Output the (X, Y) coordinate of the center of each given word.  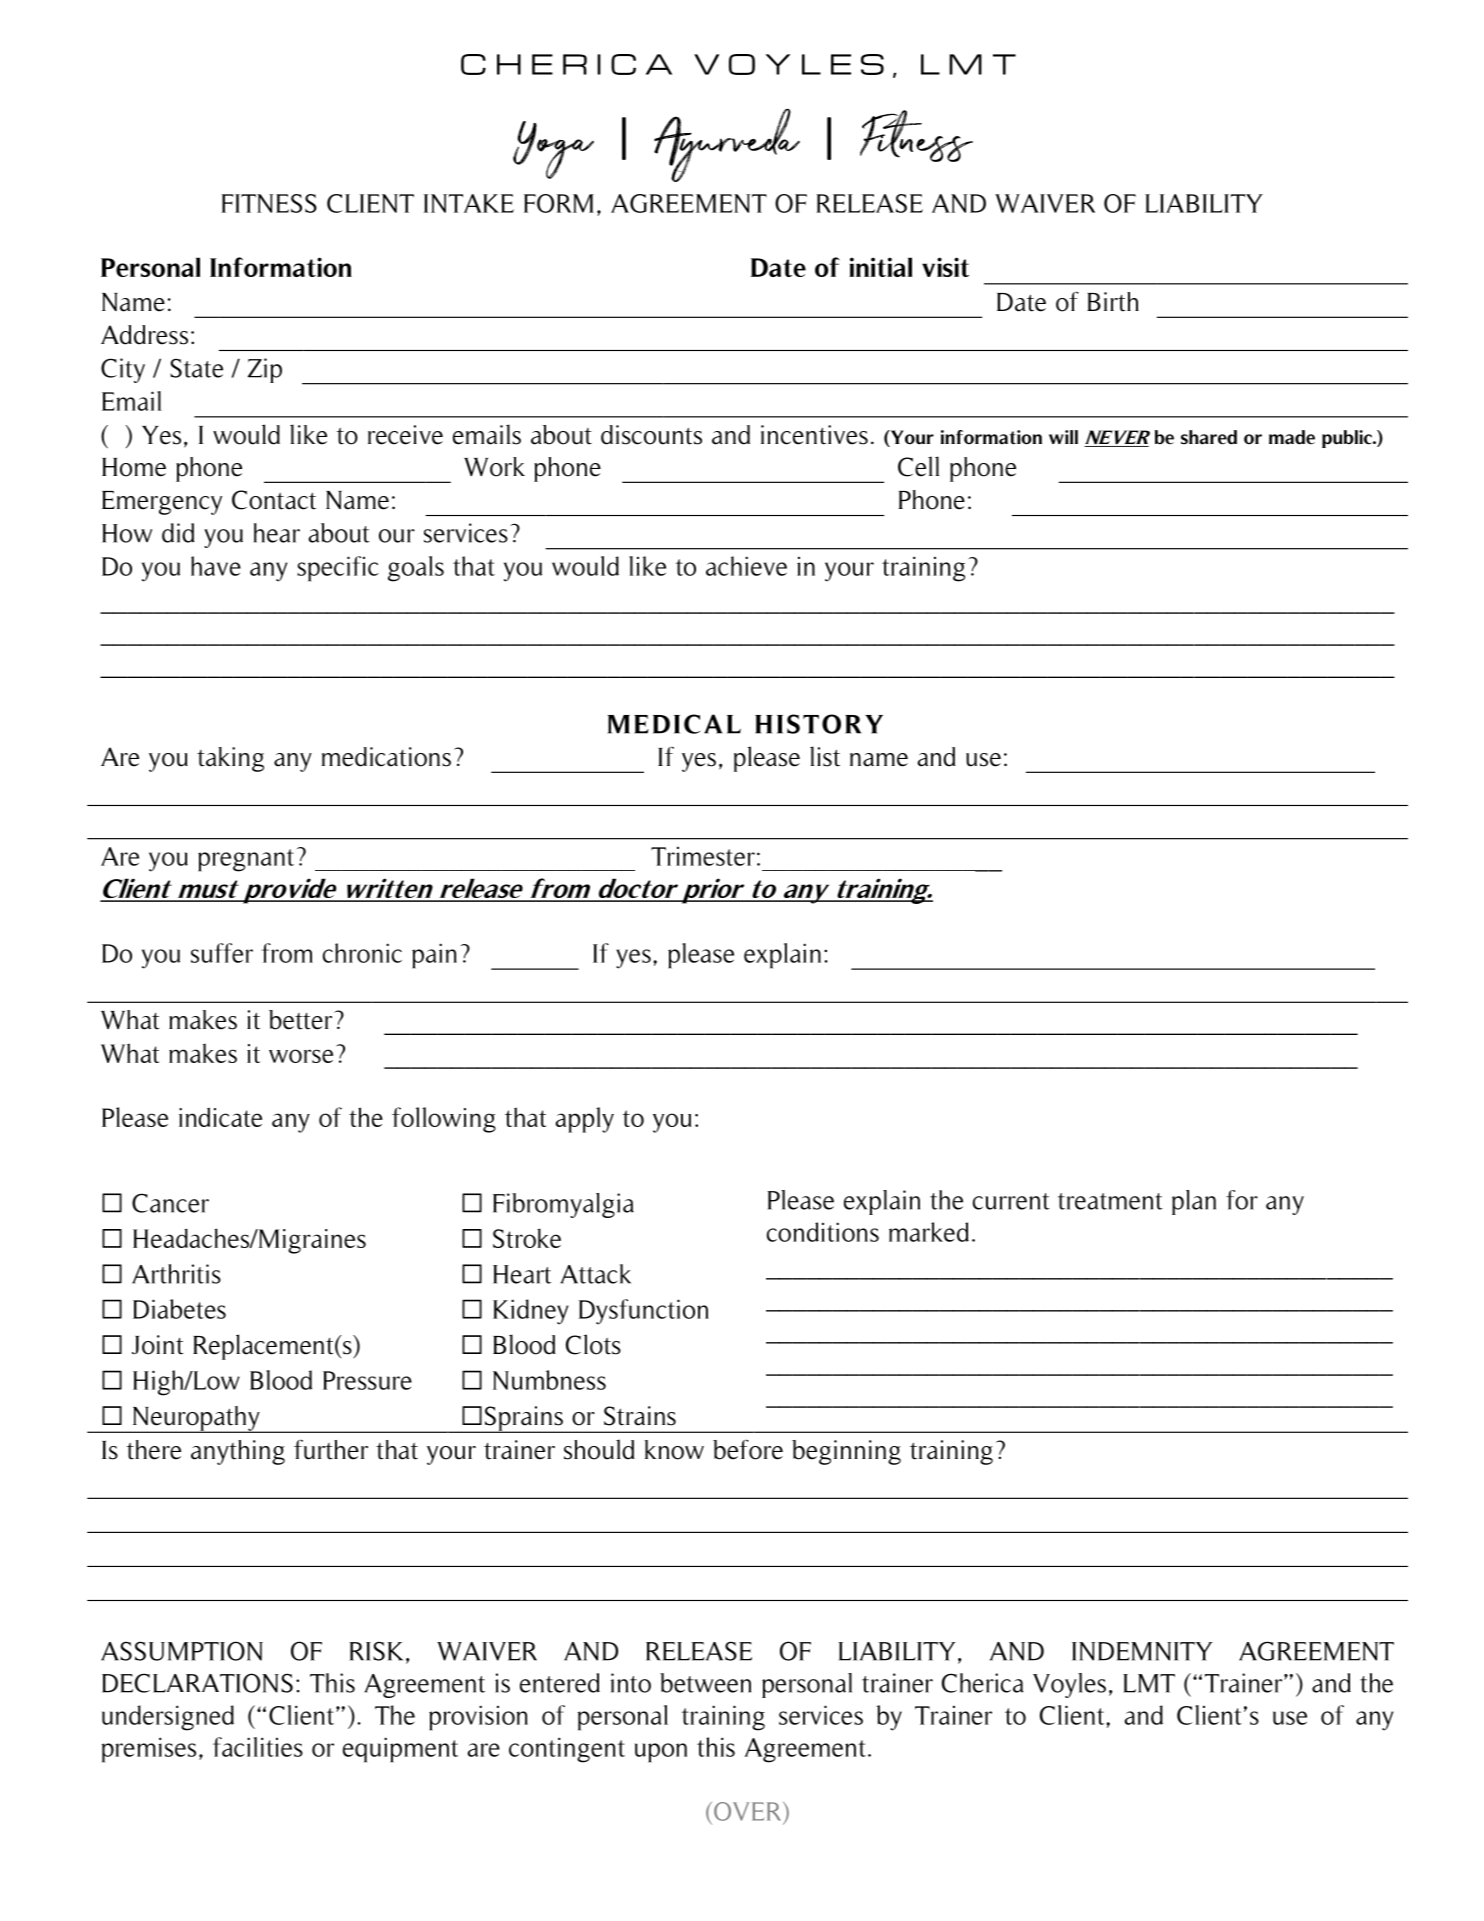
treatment (1110, 1201)
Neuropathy (196, 1419)
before (748, 1449)
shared (1209, 437)
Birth (1113, 302)
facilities (258, 1747)
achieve (746, 566)
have (216, 566)
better (302, 1020)
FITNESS (269, 203)
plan (1194, 1202)
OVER (749, 1811)
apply (584, 1120)
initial (880, 267)
